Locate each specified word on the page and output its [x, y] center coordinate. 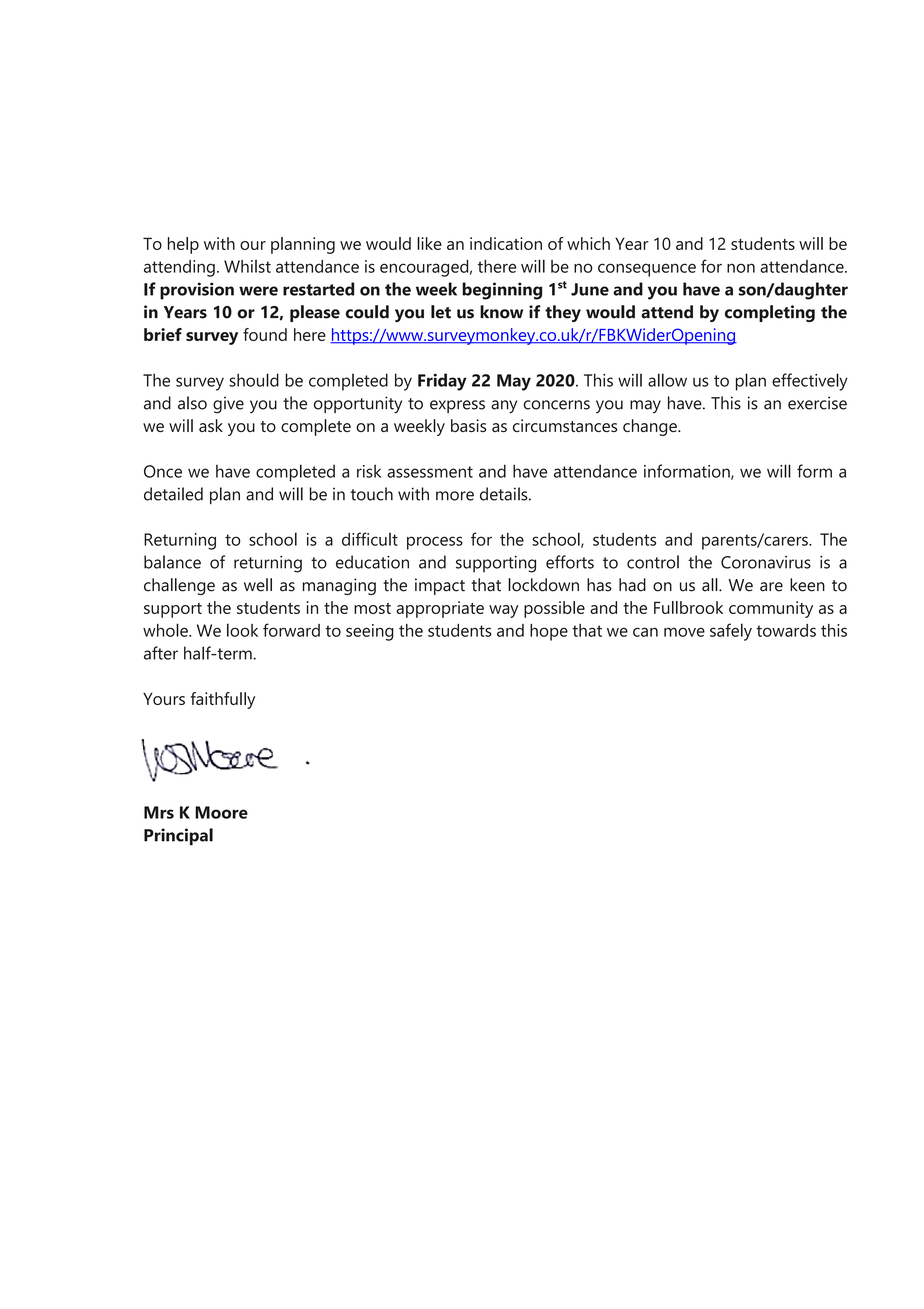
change [651, 427]
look [242, 630]
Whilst [247, 266]
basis [469, 425]
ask [211, 425]
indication [506, 243]
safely [731, 632]
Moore [221, 812]
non [741, 268]
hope [549, 632]
